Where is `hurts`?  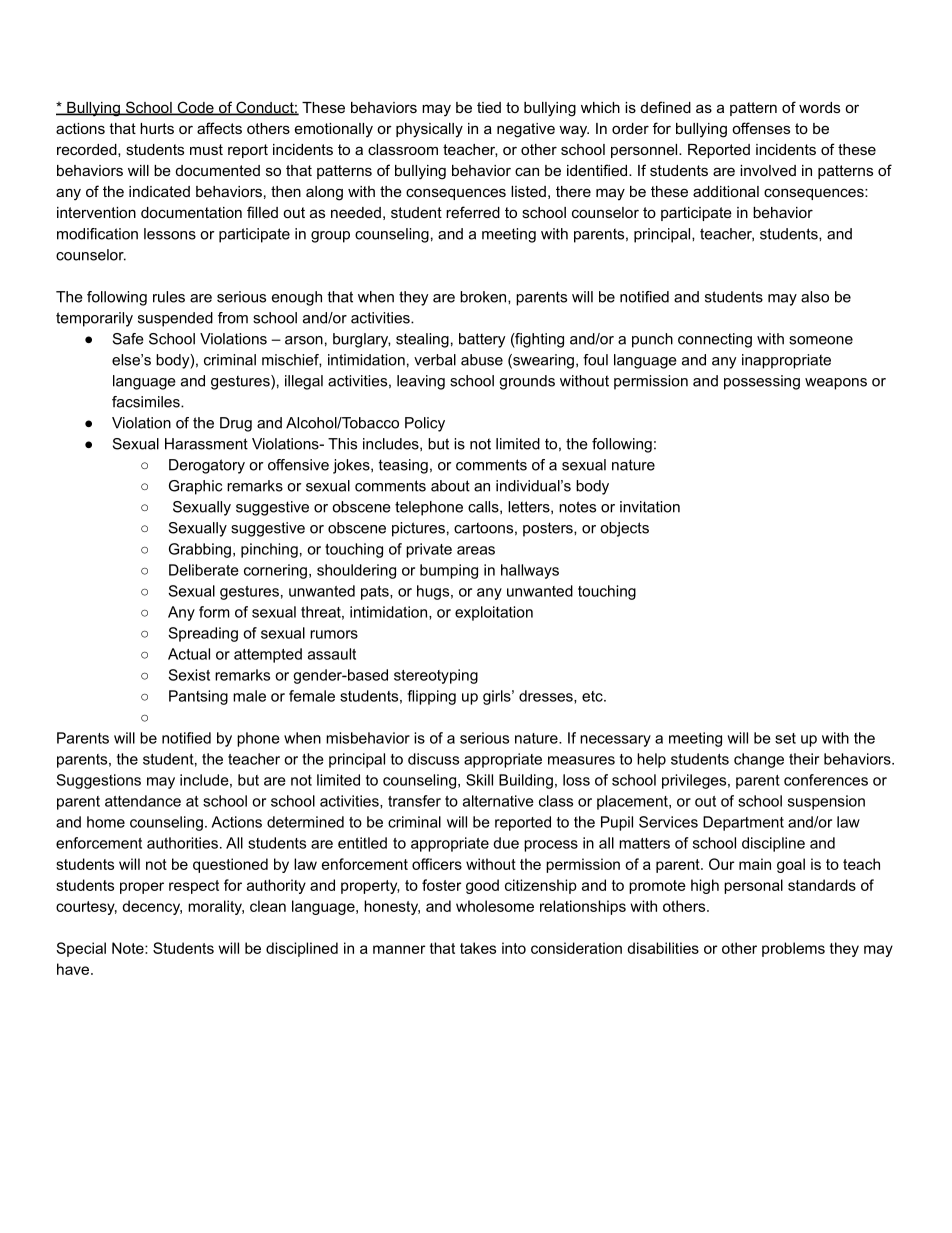
hurts is located at coordinates (157, 128).
